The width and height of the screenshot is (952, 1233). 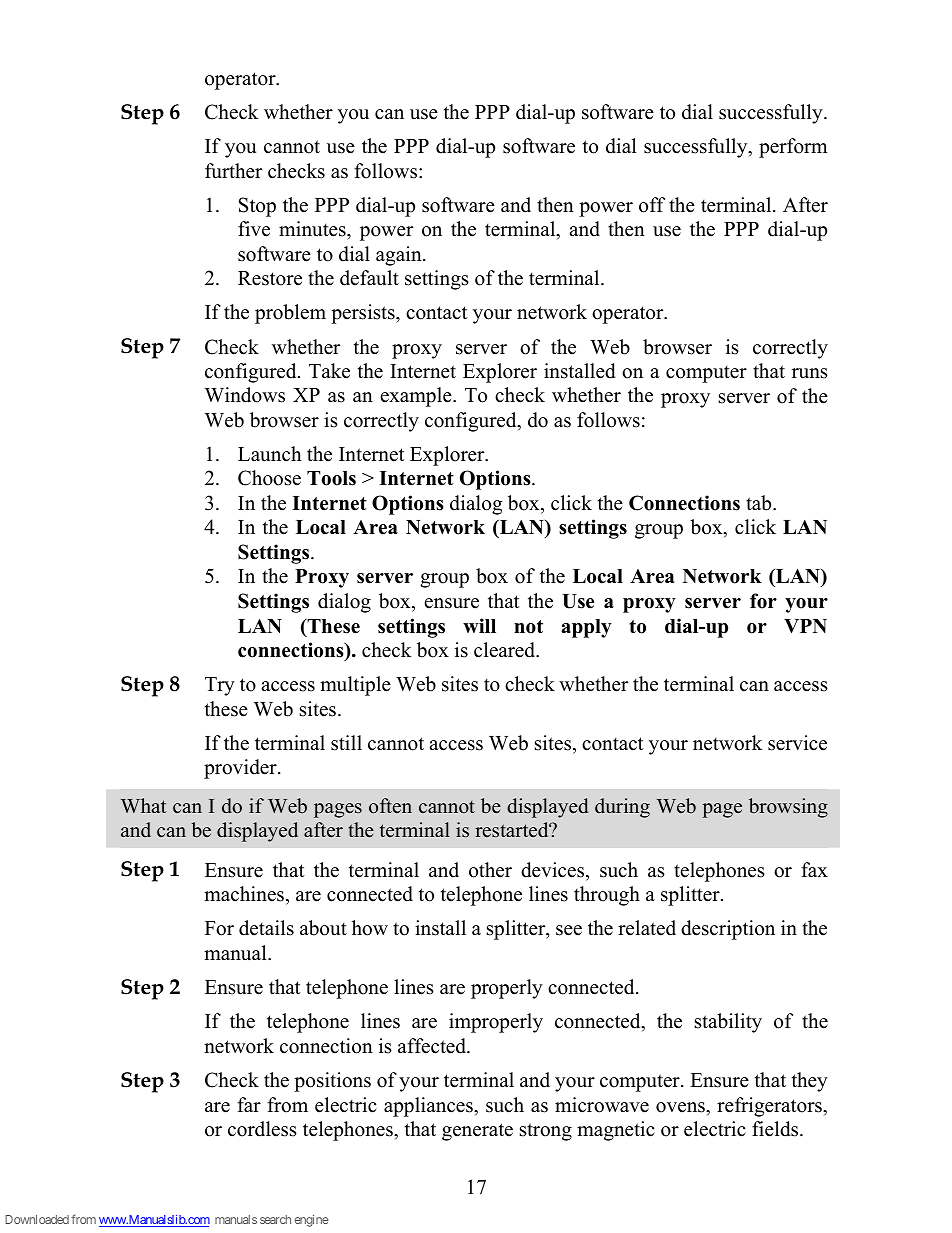 I want to click on Downloaded, so click(x=37, y=1219).
